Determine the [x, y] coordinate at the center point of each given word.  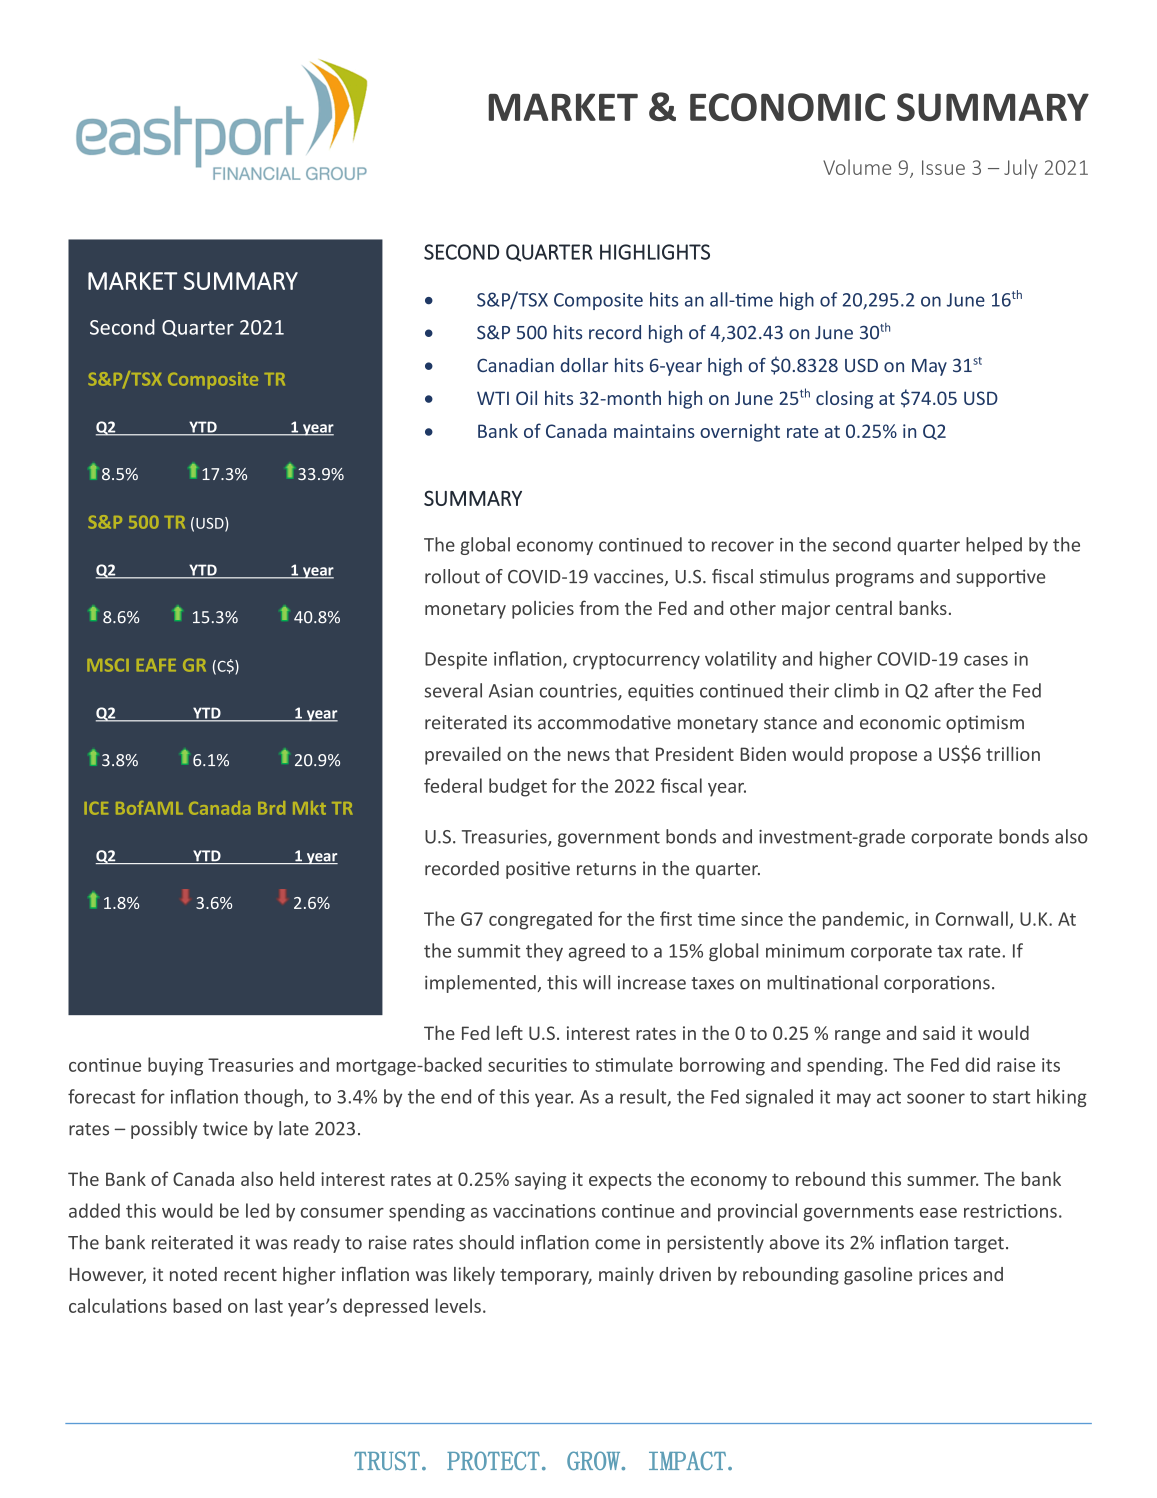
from [599, 607]
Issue [943, 167]
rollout [452, 576]
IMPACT [687, 1460]
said [939, 1033]
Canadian [515, 365]
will [596, 982]
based [197, 1305]
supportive [1000, 578]
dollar [584, 365]
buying [175, 1066]
